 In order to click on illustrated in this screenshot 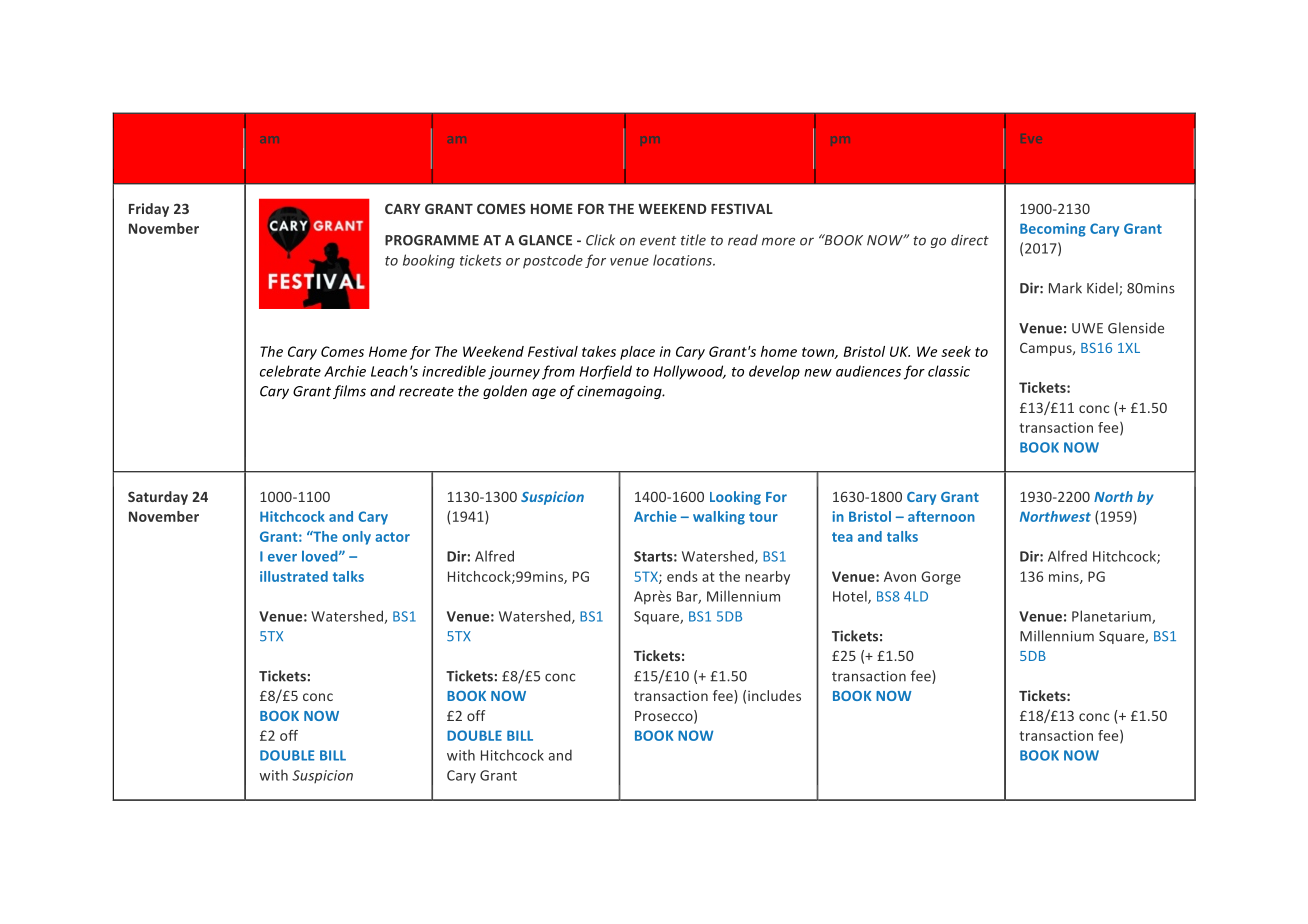, I will do `click(294, 576)`.
